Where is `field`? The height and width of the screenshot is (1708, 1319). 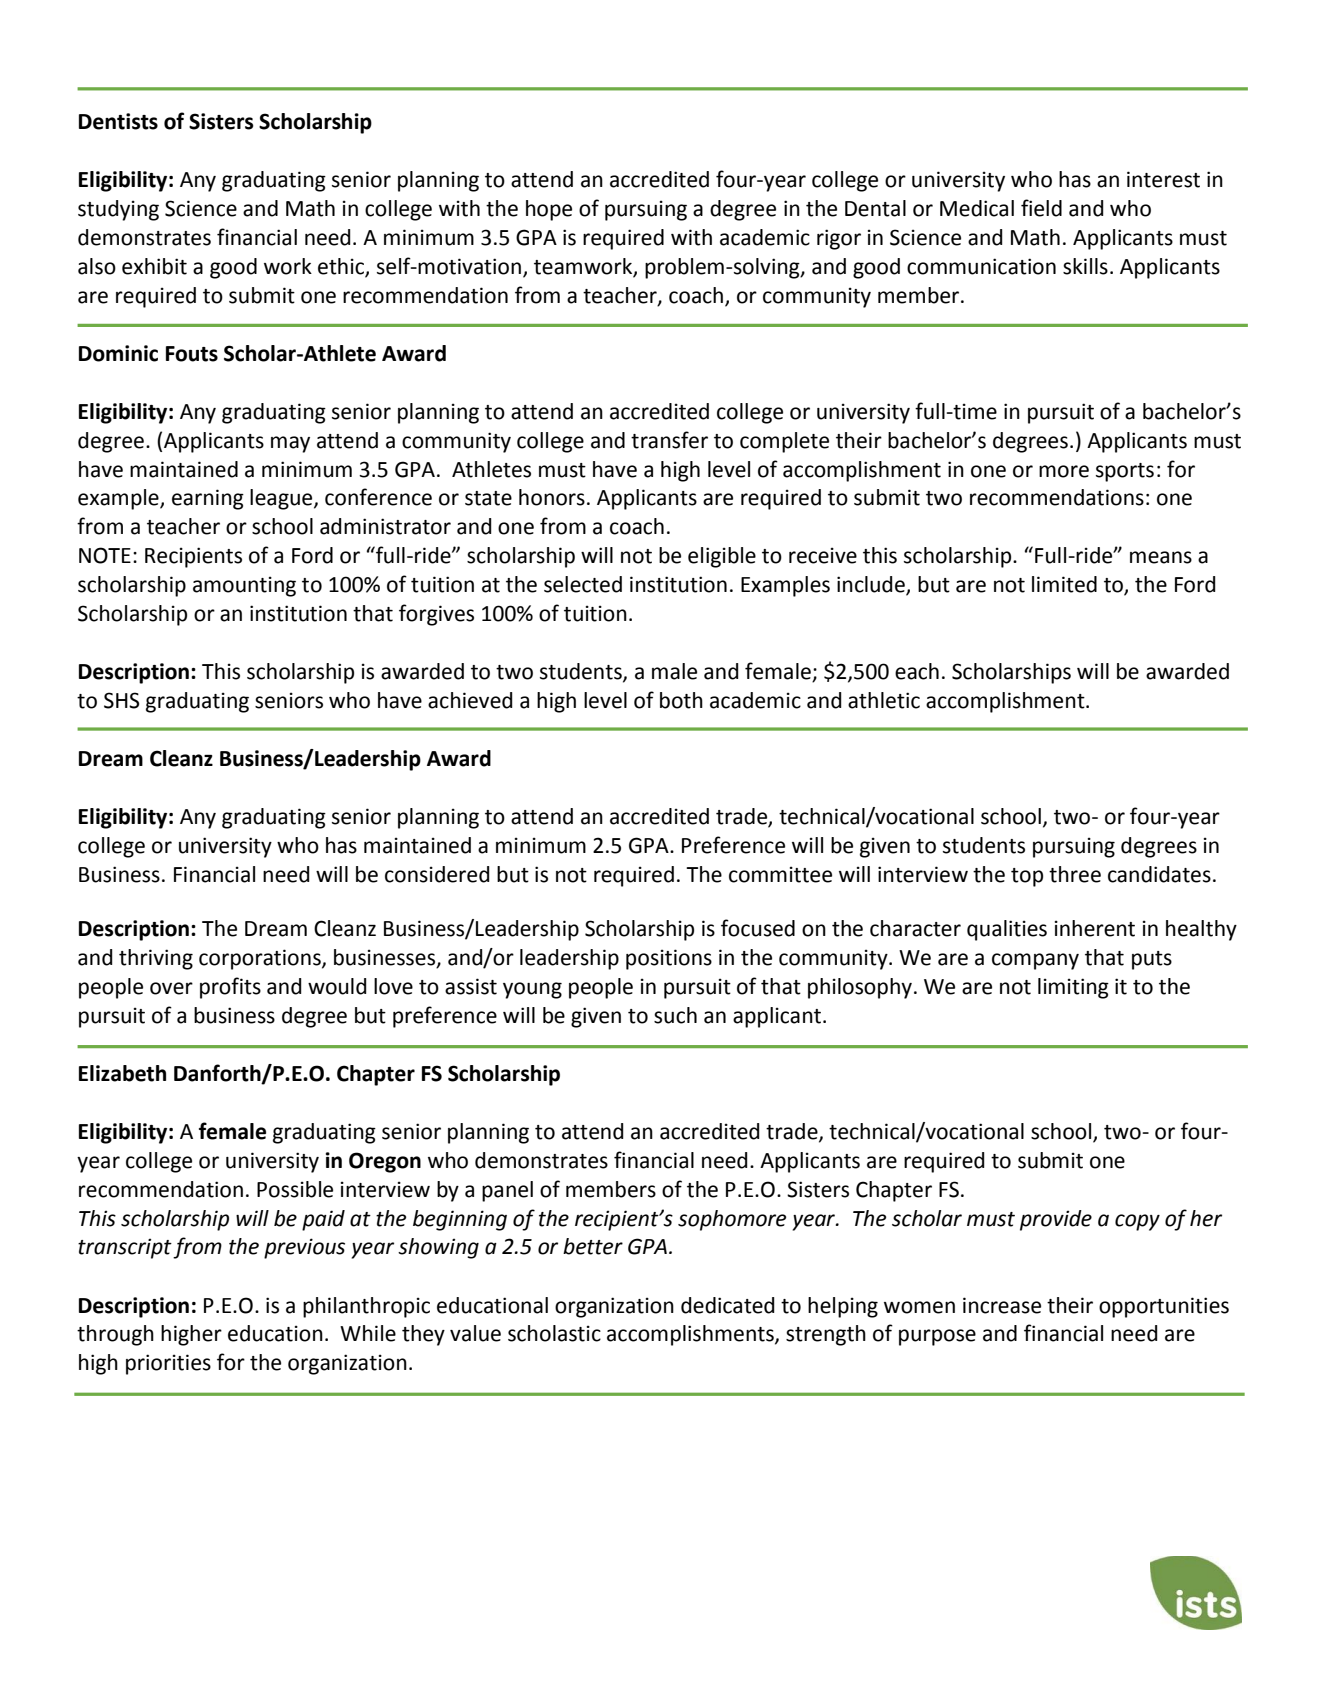 field is located at coordinates (1041, 208).
